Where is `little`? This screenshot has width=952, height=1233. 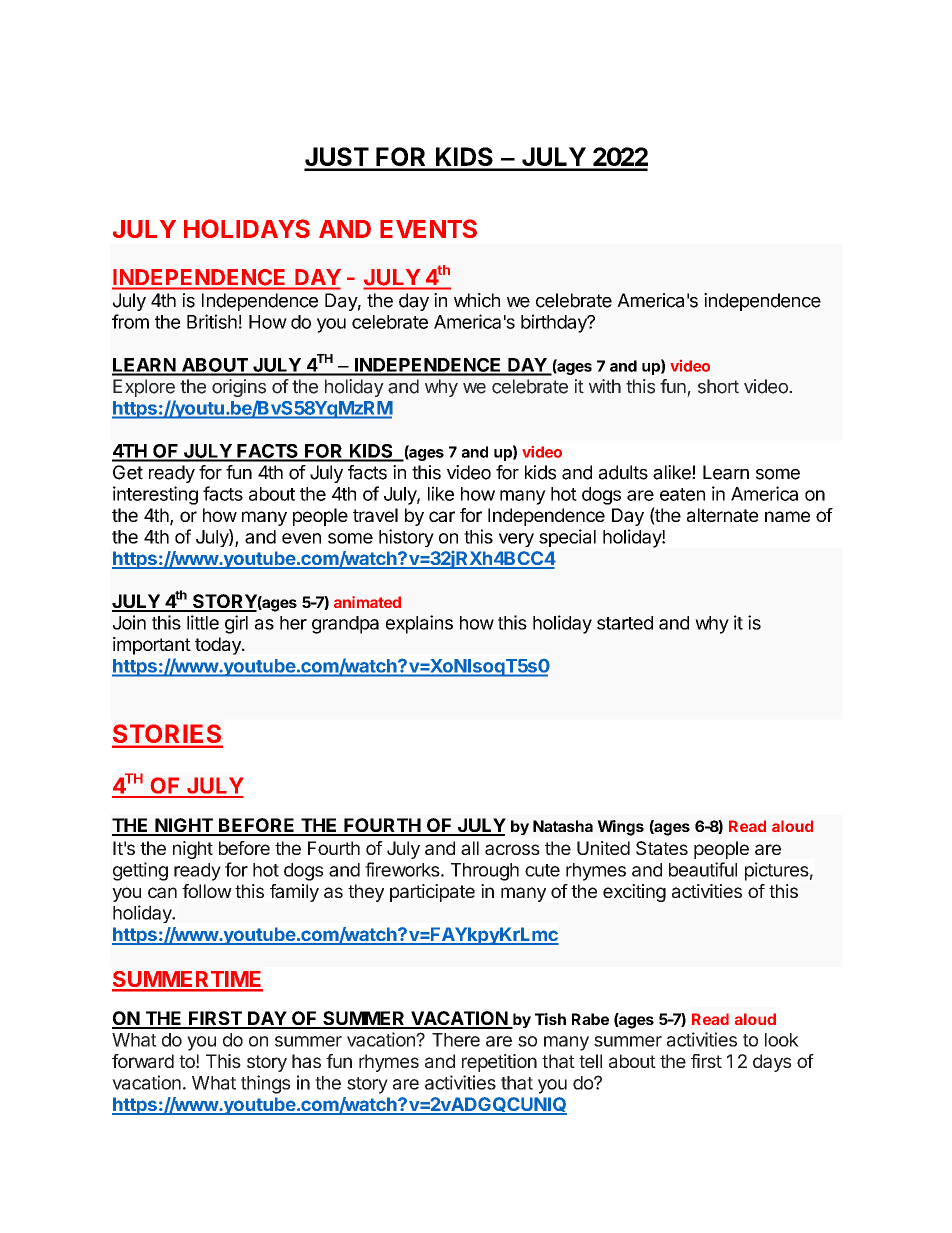
little is located at coordinates (203, 622).
